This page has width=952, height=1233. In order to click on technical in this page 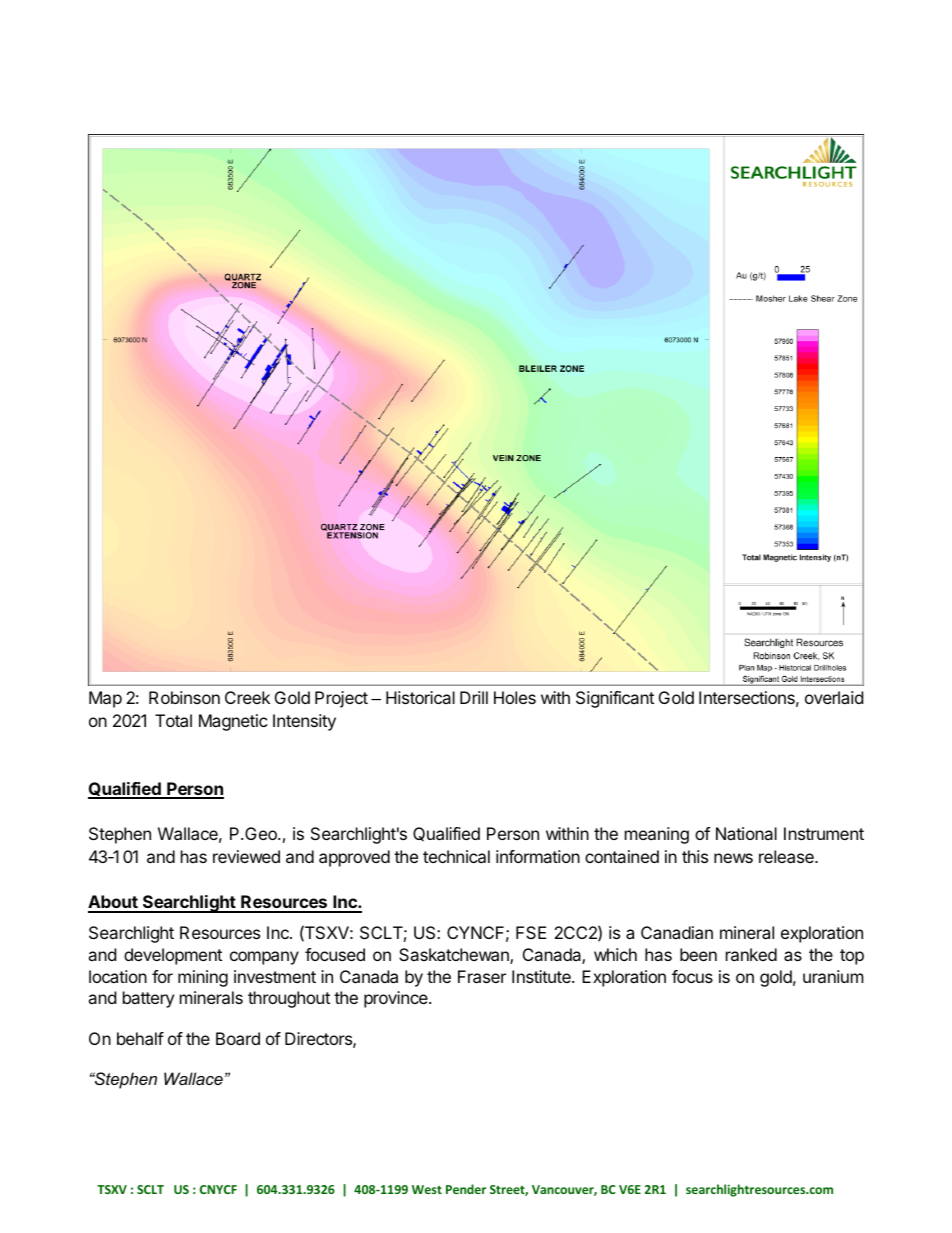, I will do `click(456, 856)`.
